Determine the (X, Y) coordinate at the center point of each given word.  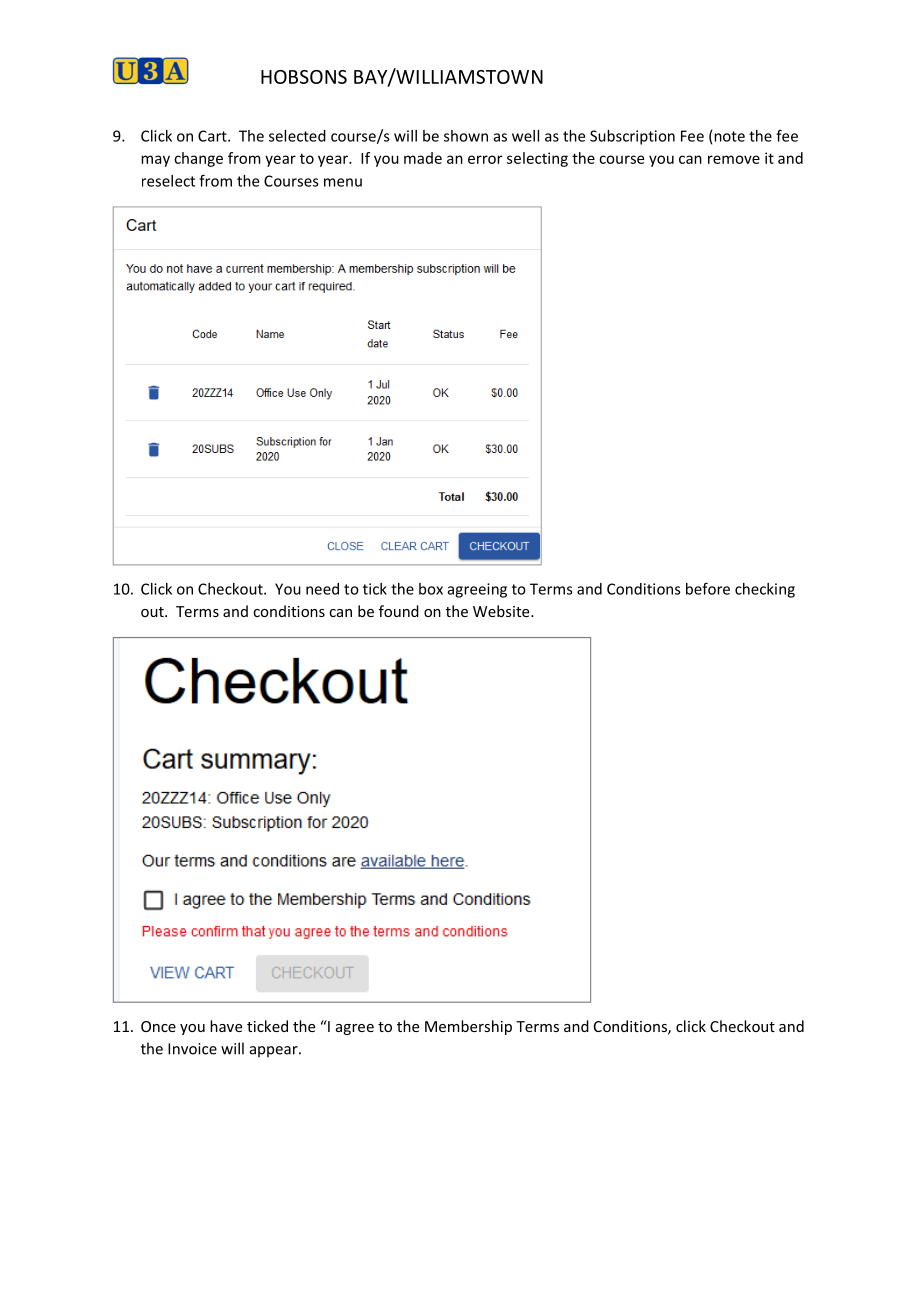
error (485, 159)
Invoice (192, 1049)
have (226, 1026)
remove (734, 159)
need (322, 589)
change (198, 159)
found (399, 611)
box (431, 589)
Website (502, 611)
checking (765, 590)
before (708, 588)
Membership (468, 1027)
